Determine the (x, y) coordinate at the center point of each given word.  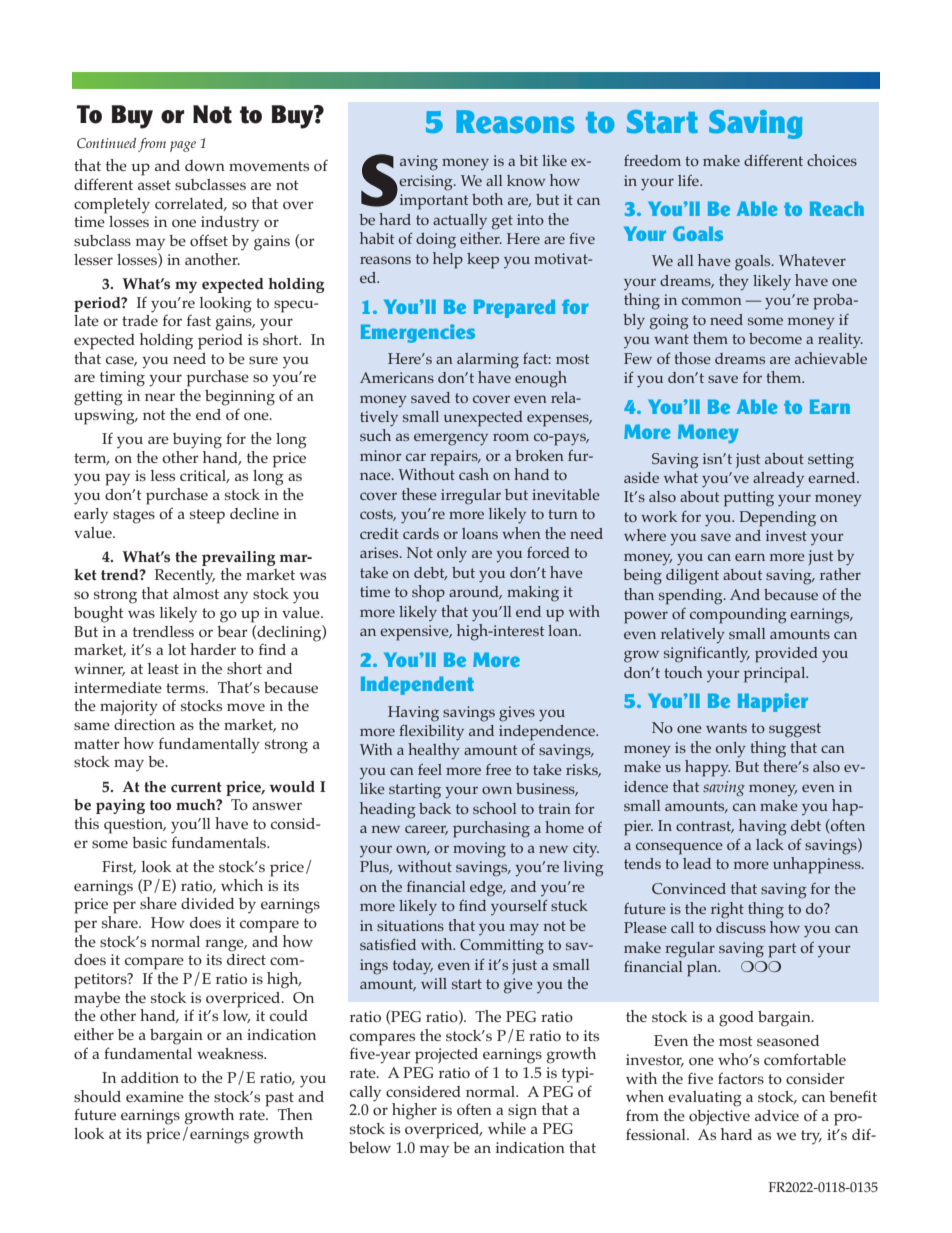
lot (177, 650)
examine (155, 1096)
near (160, 397)
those (692, 358)
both (487, 199)
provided (786, 655)
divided (207, 903)
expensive (415, 633)
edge (487, 889)
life (689, 180)
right (727, 910)
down (205, 166)
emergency (451, 439)
